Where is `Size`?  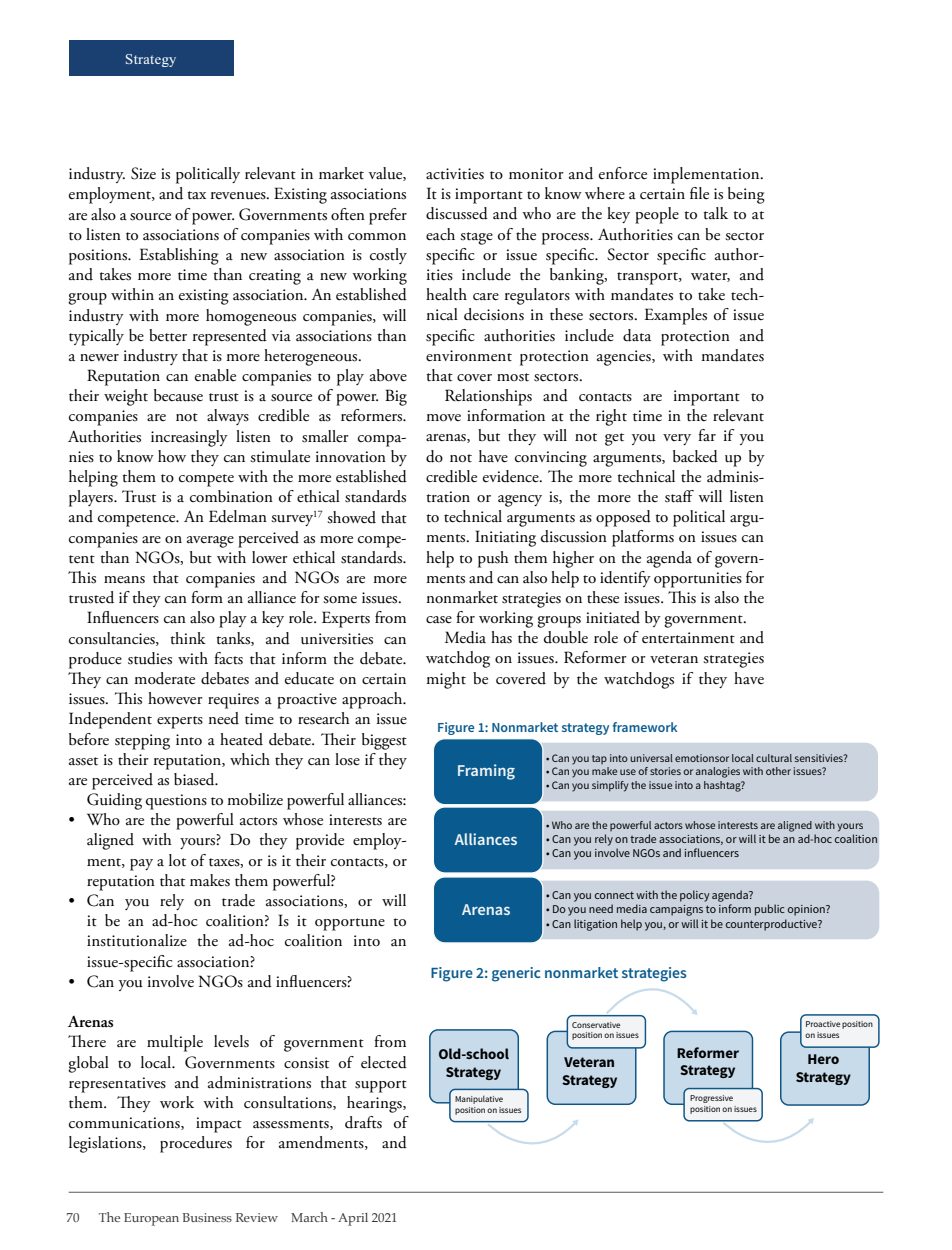
Size is located at coordinates (143, 173).
